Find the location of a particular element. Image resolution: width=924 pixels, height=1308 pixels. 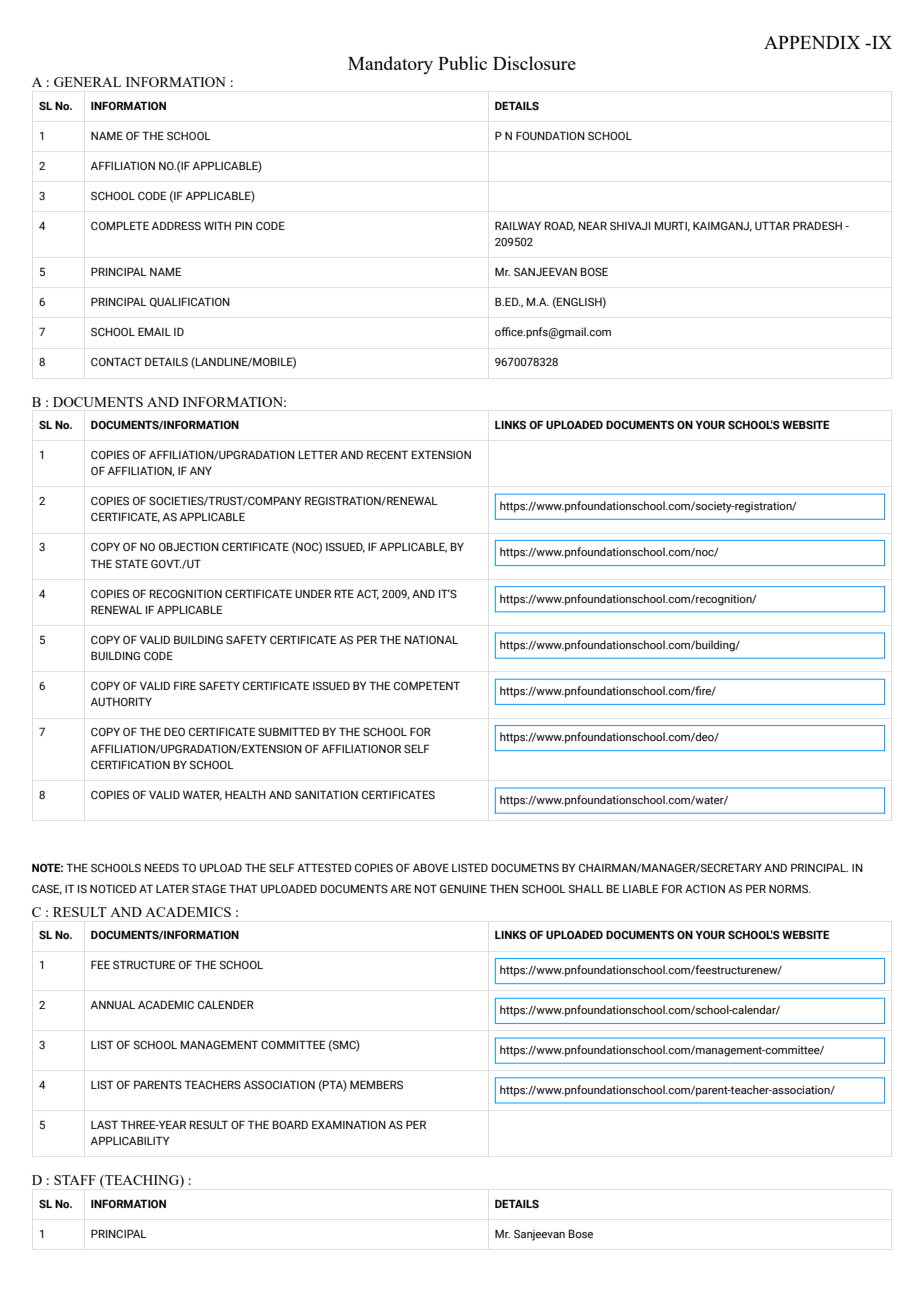

NATIONAL is located at coordinates (431, 639).
